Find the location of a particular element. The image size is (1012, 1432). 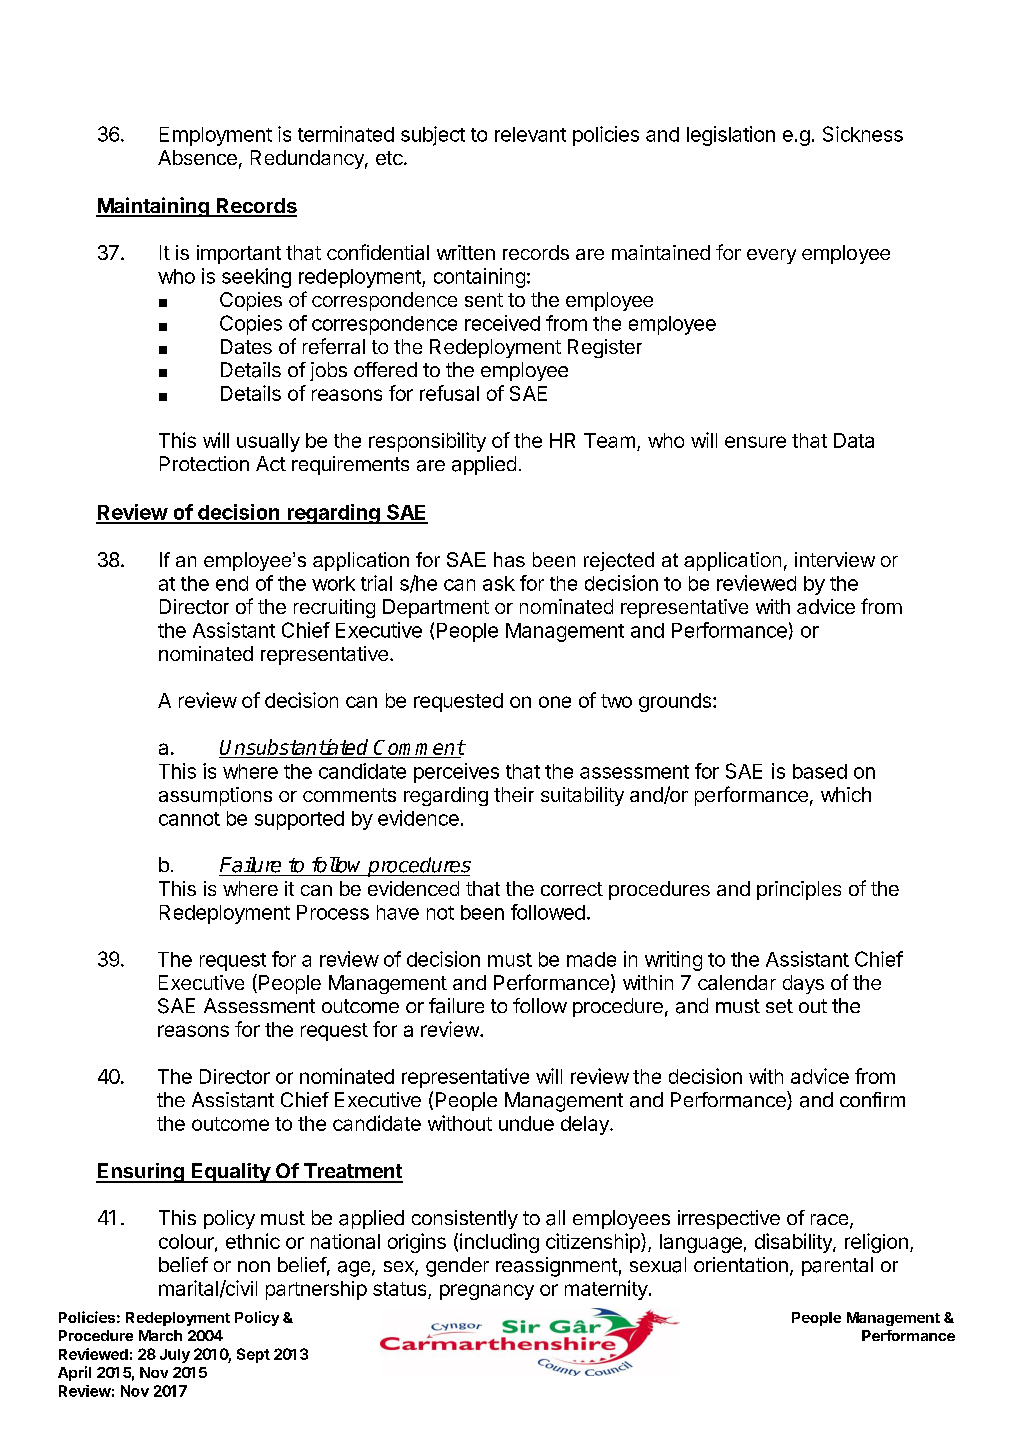

Absence is located at coordinates (197, 157).
